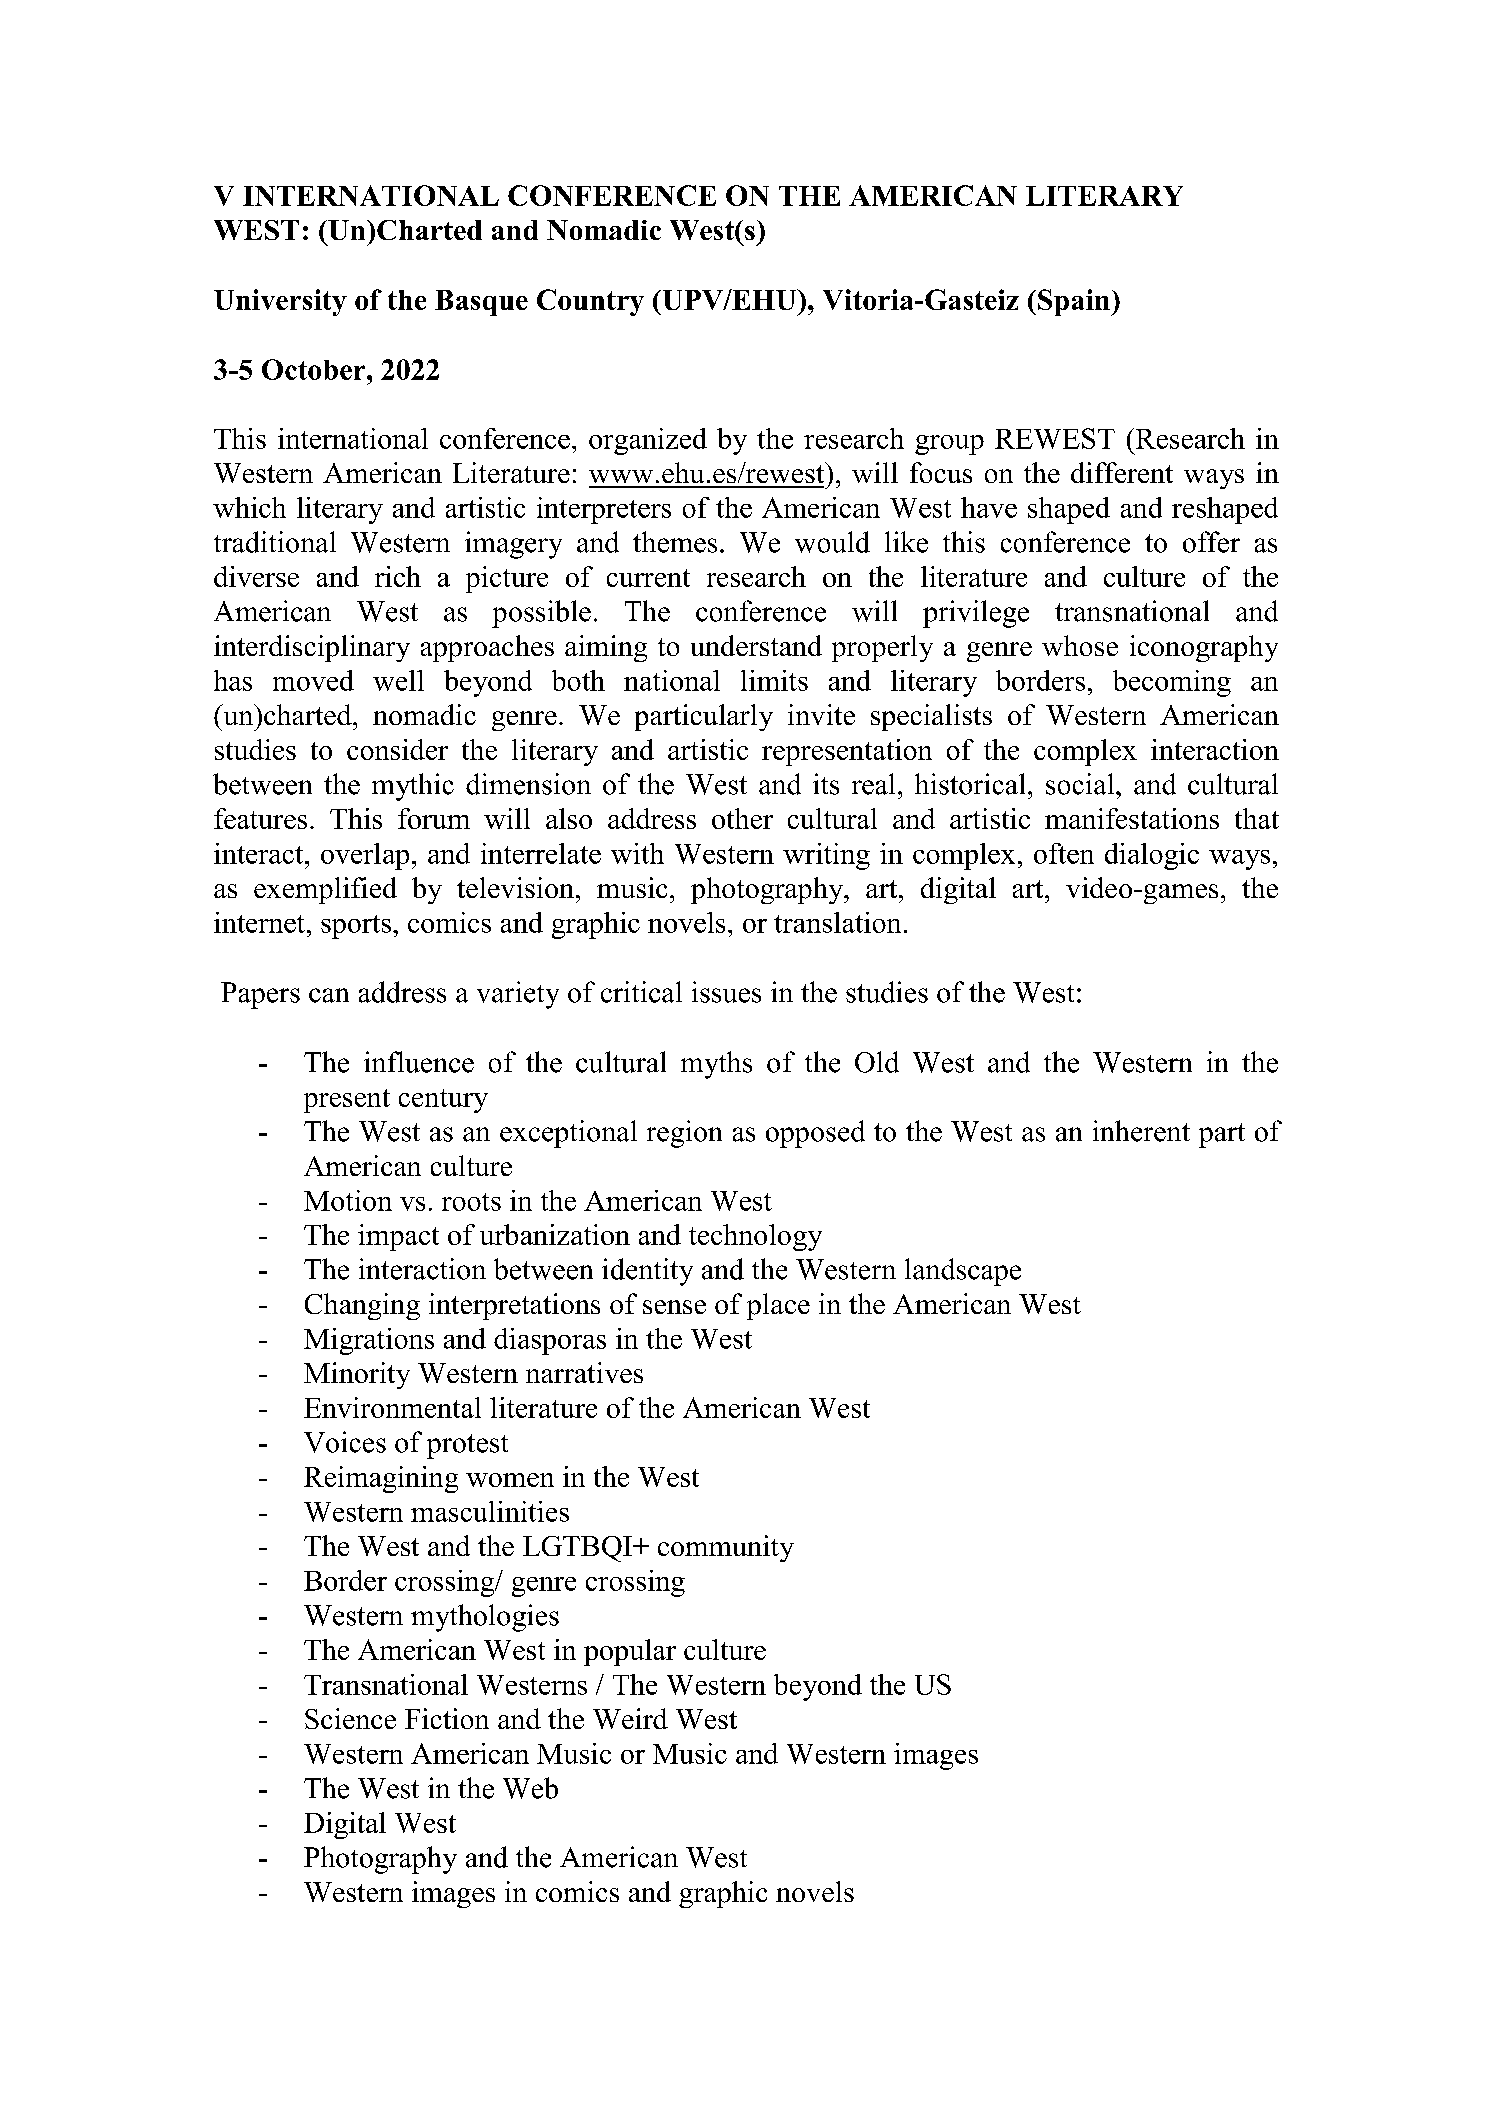 The image size is (1492, 2110). What do you see at coordinates (350, 1718) in the page?
I see `Science` at bounding box center [350, 1718].
